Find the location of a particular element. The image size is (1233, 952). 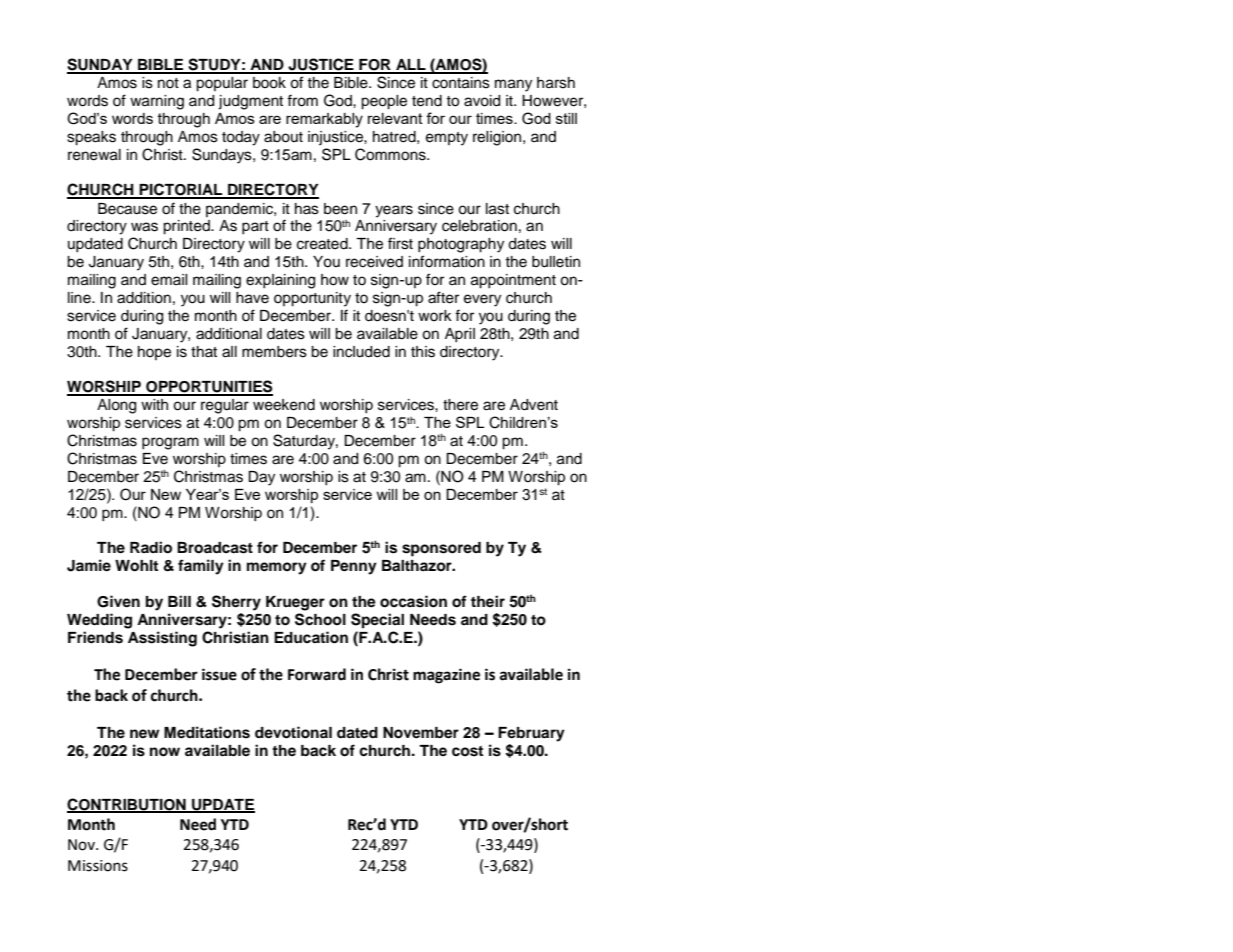

Radio is located at coordinates (151, 547).
